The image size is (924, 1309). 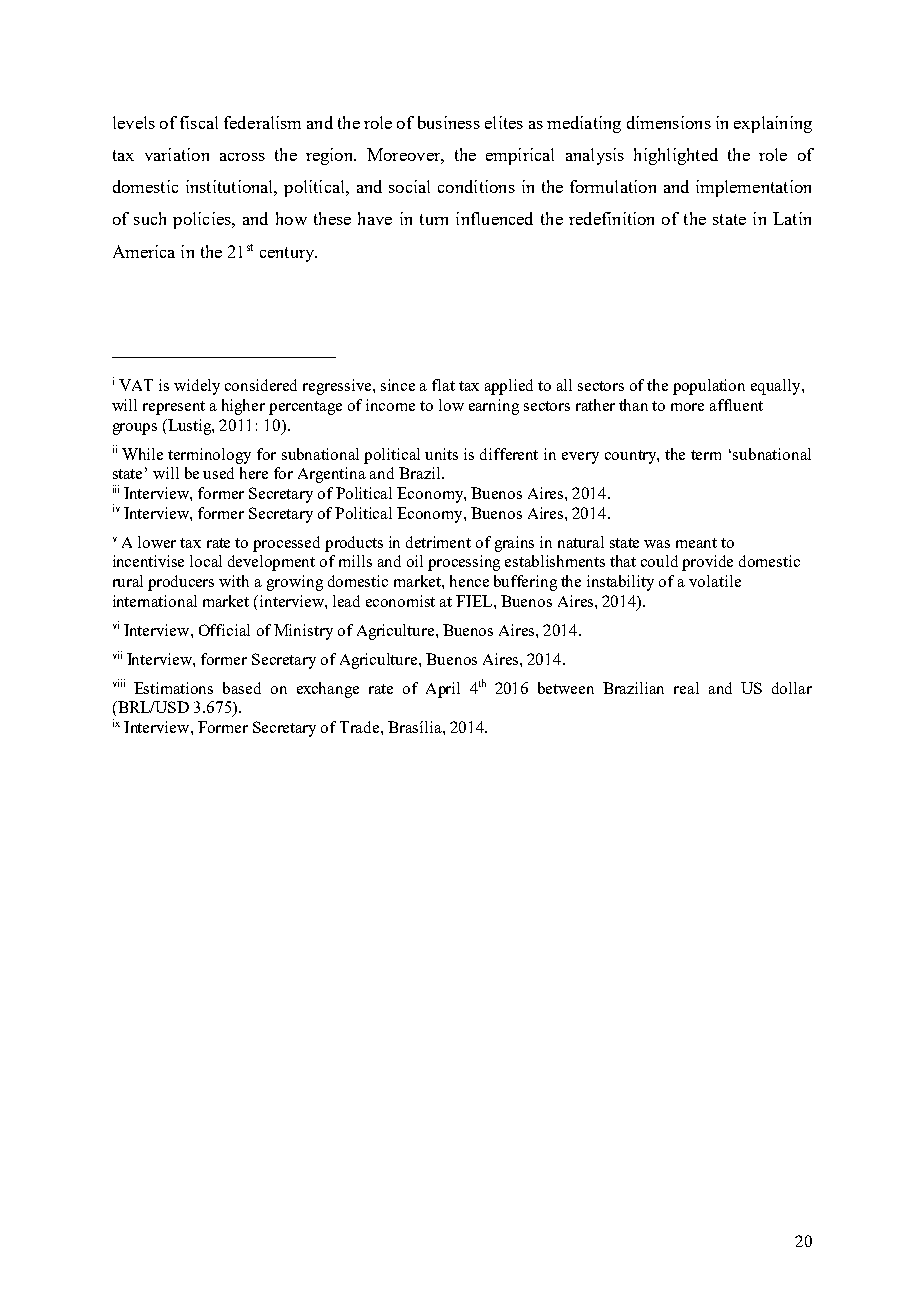 I want to click on used, so click(x=218, y=473).
